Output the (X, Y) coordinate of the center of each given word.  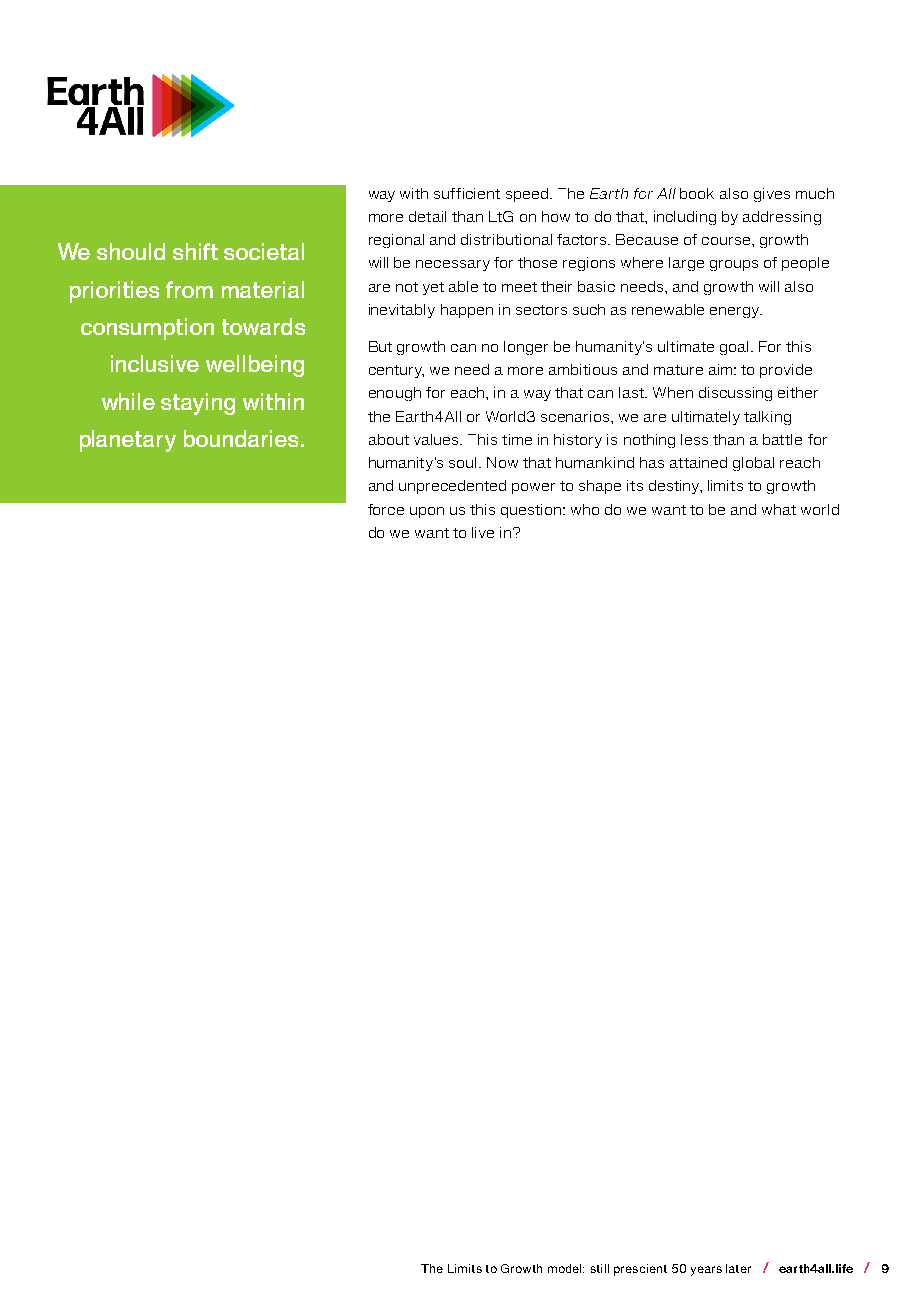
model (566, 1268)
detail (427, 216)
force (386, 509)
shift (195, 251)
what (779, 509)
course (726, 241)
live (483, 532)
